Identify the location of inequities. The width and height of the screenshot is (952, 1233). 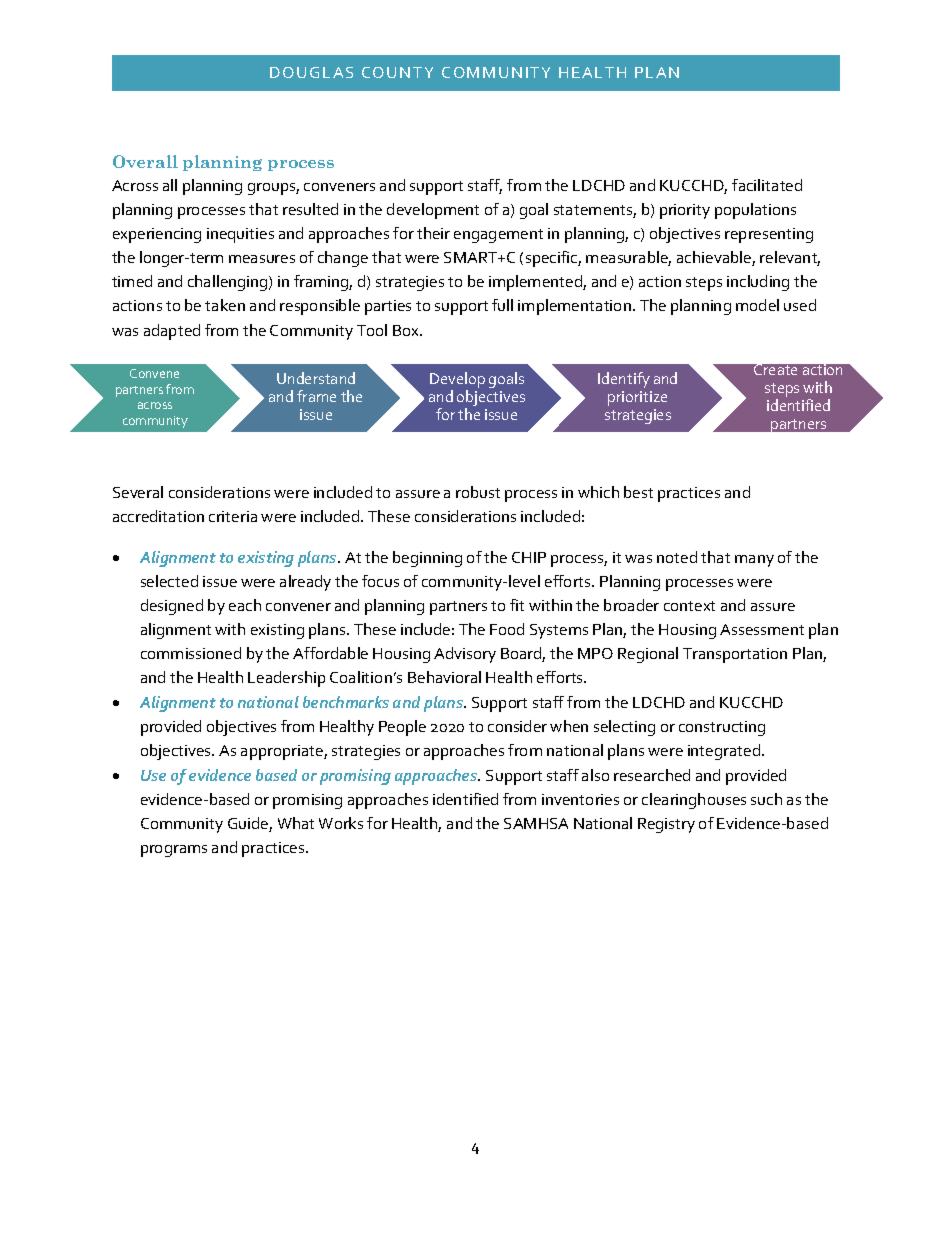
(240, 235).
